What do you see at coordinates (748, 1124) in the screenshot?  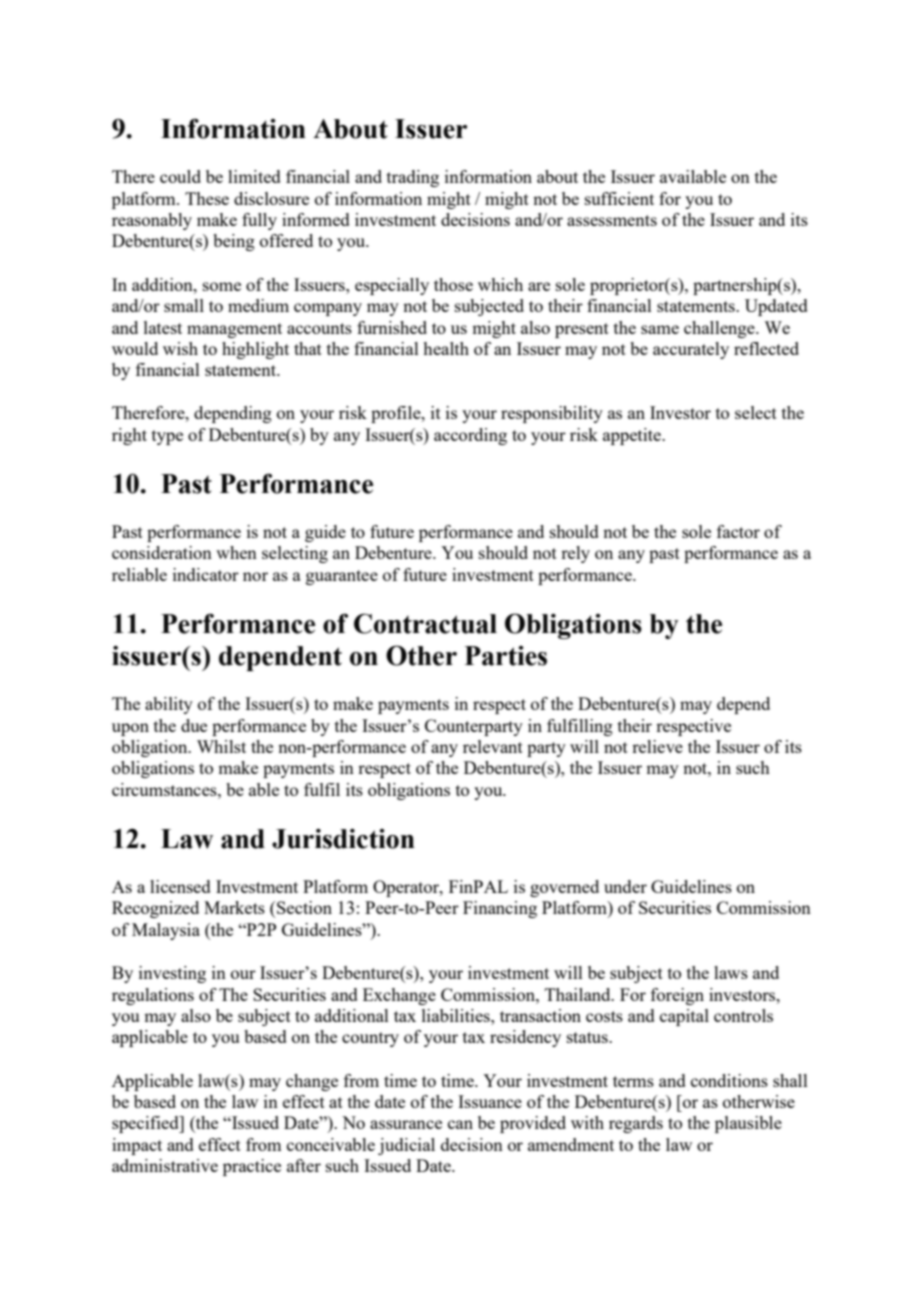 I see `plausible` at bounding box center [748, 1124].
